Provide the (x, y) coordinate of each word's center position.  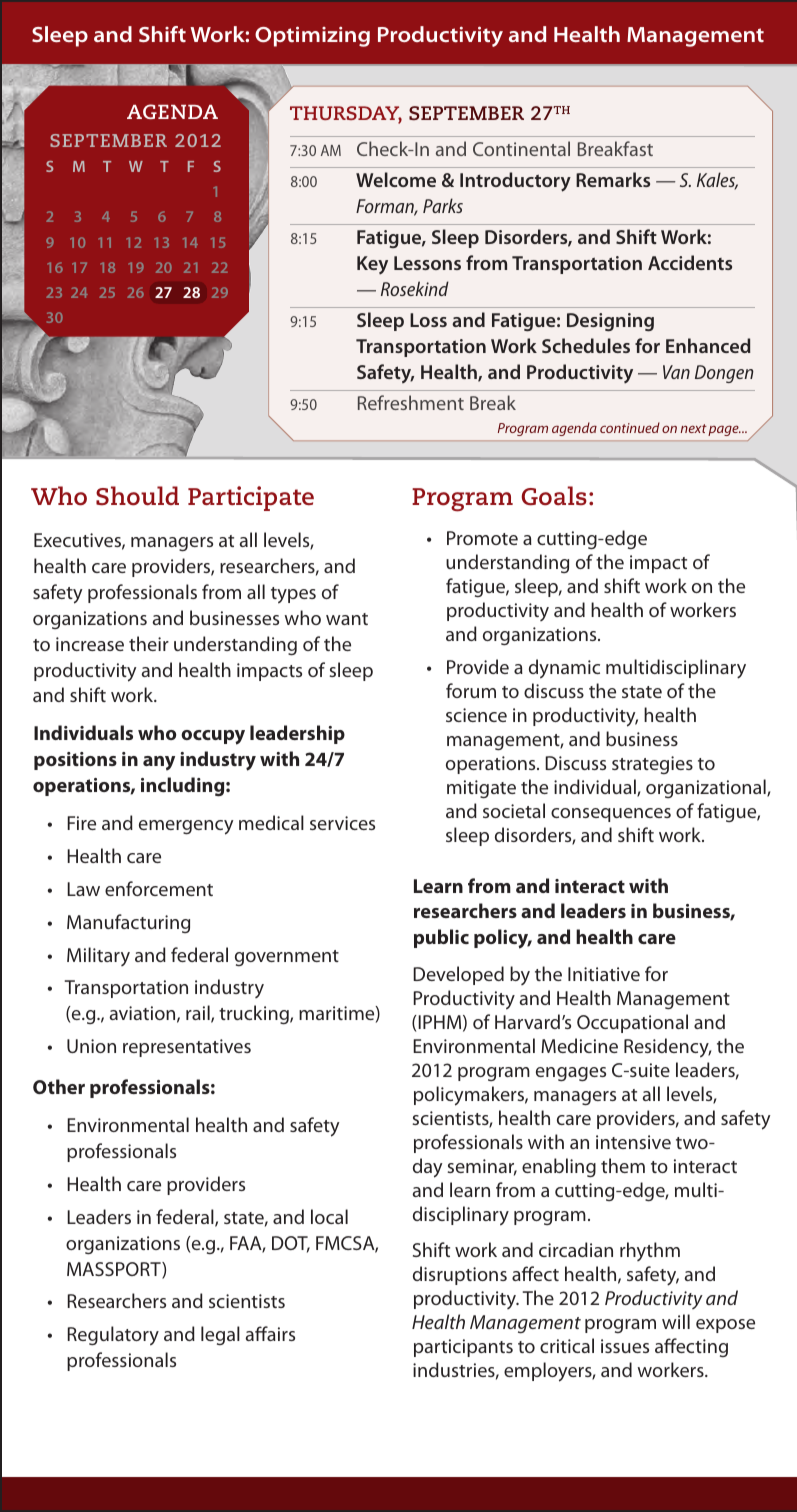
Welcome (396, 179)
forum (471, 690)
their (149, 643)
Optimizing (312, 36)
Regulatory (113, 1336)
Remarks (613, 179)
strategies (652, 765)
